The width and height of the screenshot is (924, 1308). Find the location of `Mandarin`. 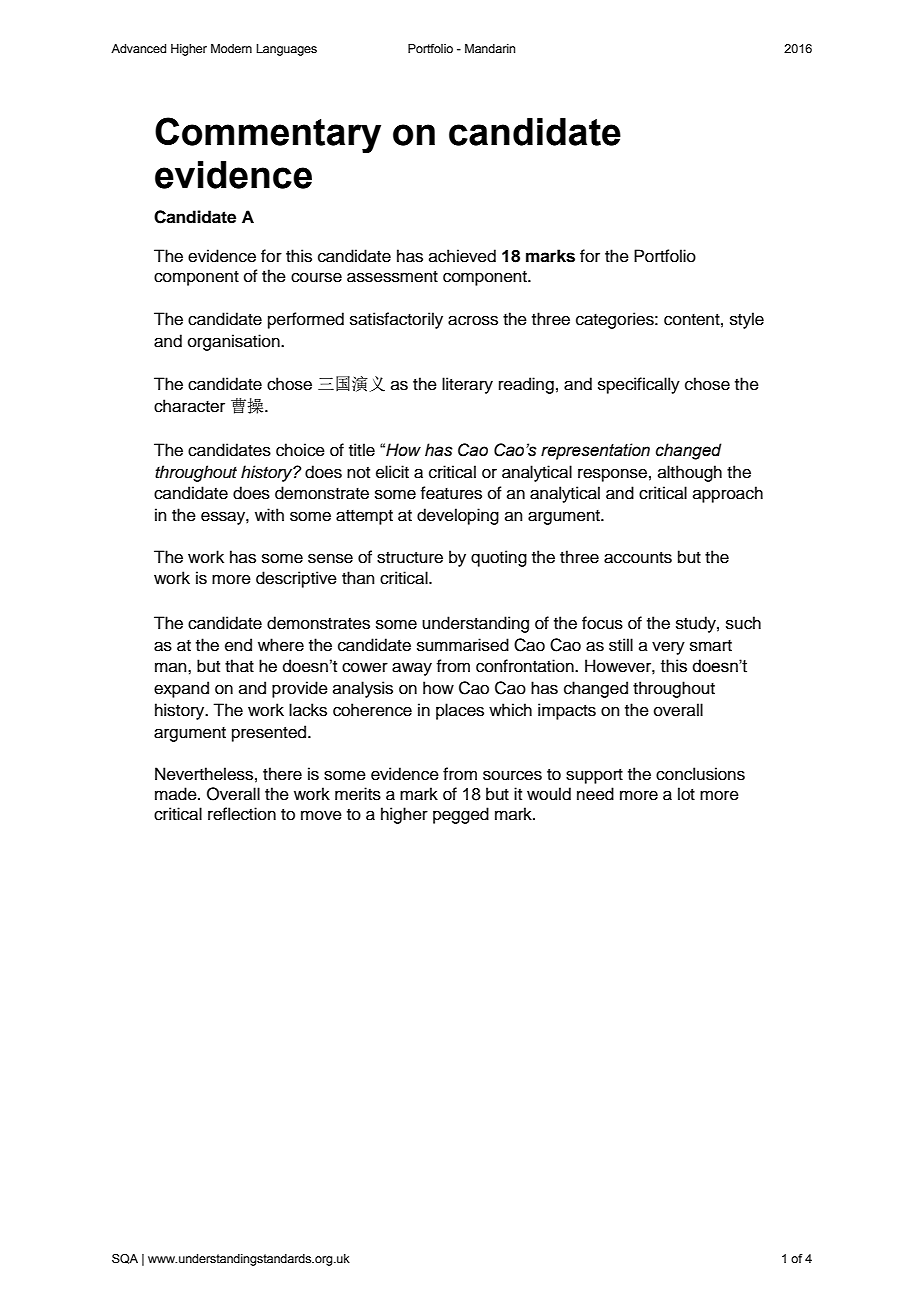

Mandarin is located at coordinates (490, 48).
